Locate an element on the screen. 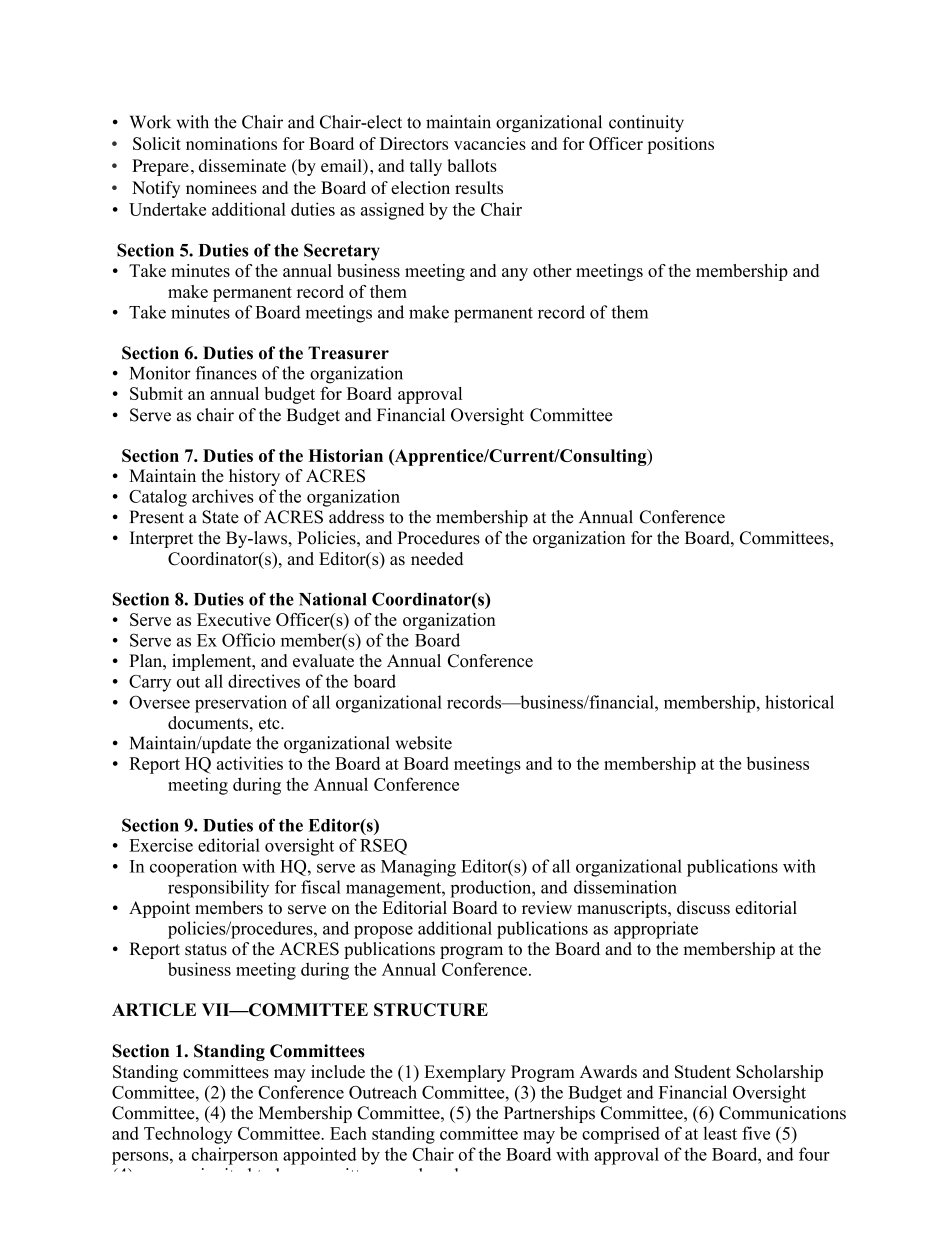  needed is located at coordinates (437, 558).
